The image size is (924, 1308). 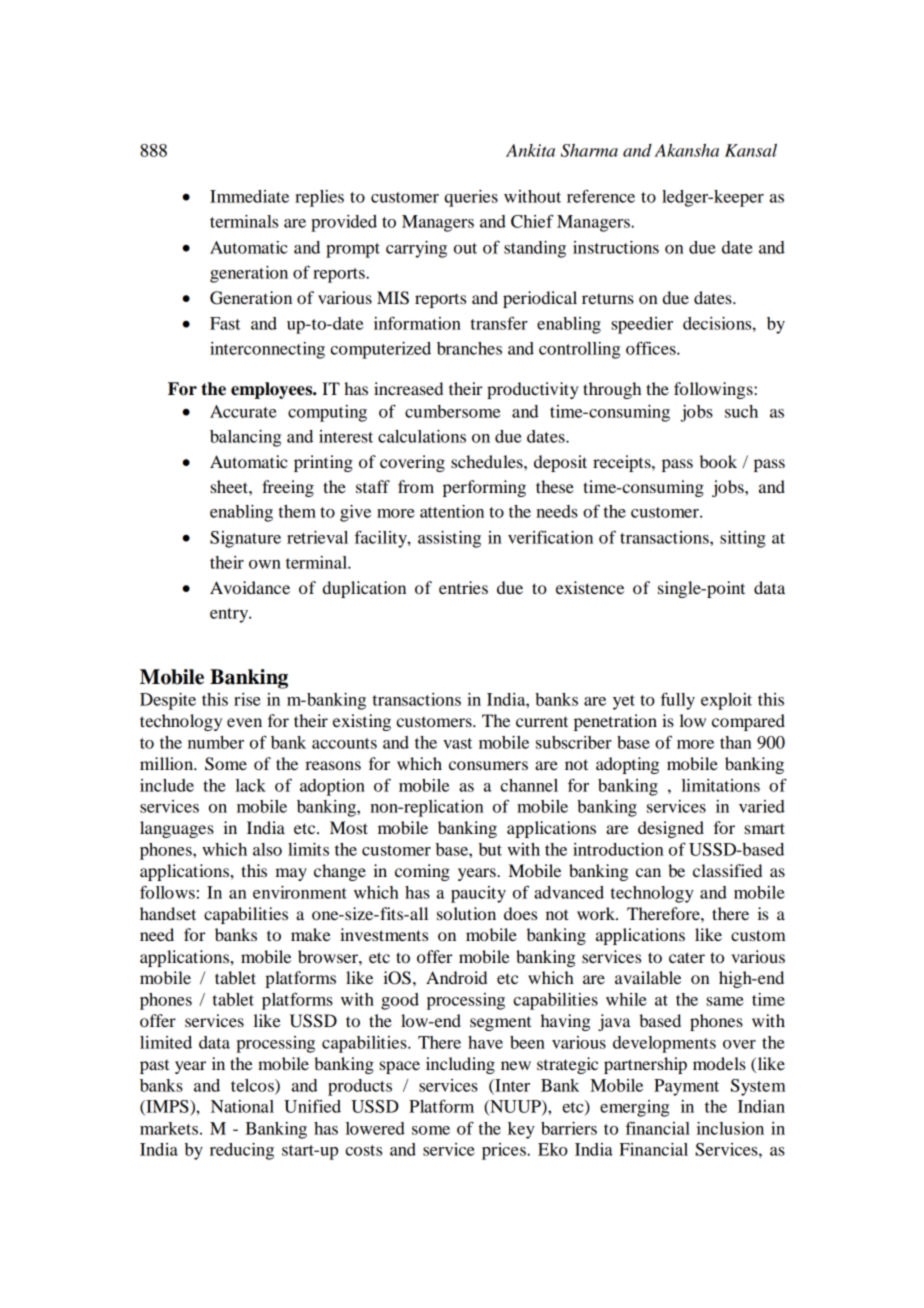 I want to click on prices, so click(x=505, y=1151).
